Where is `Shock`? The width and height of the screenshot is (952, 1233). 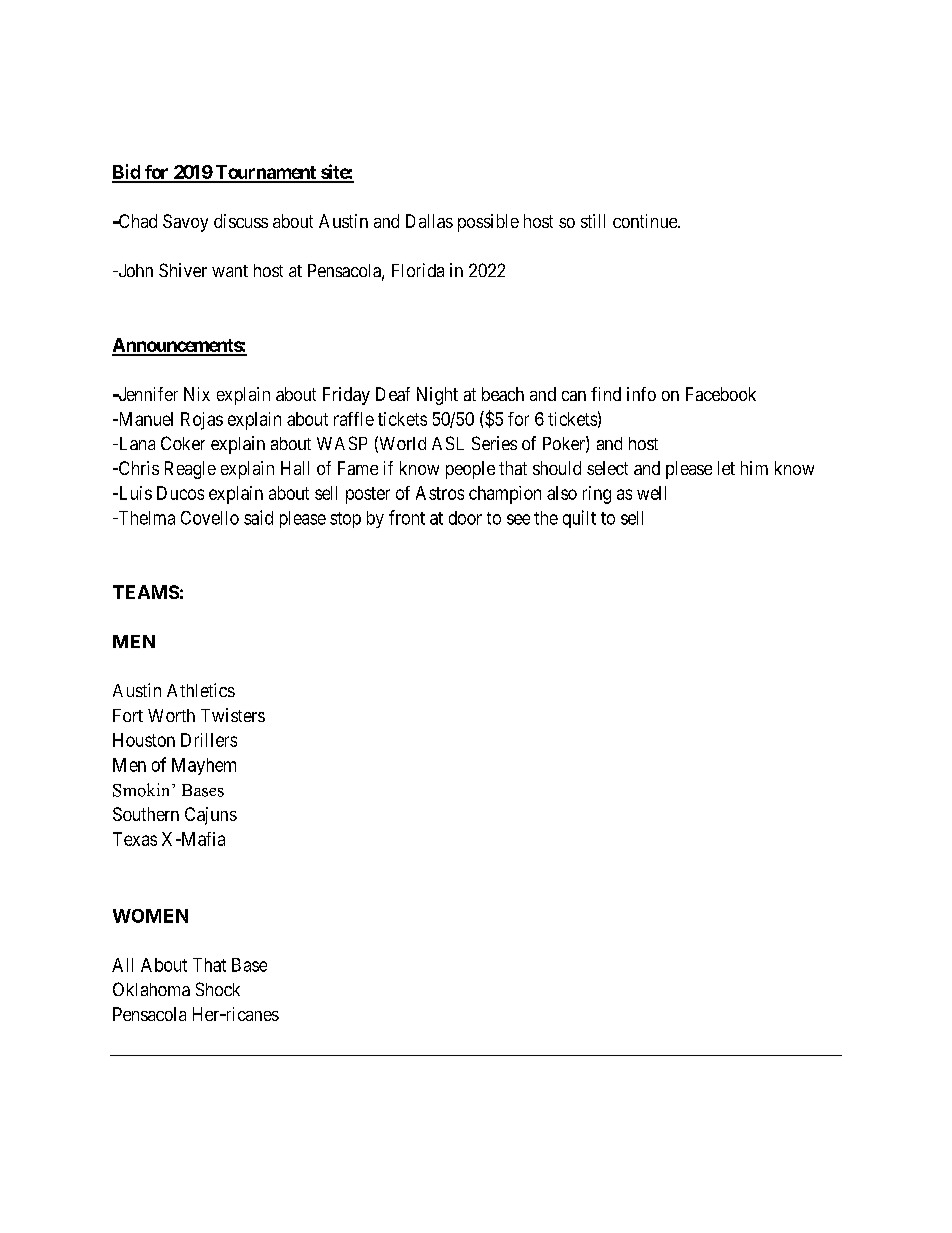
Shock is located at coordinates (218, 989).
